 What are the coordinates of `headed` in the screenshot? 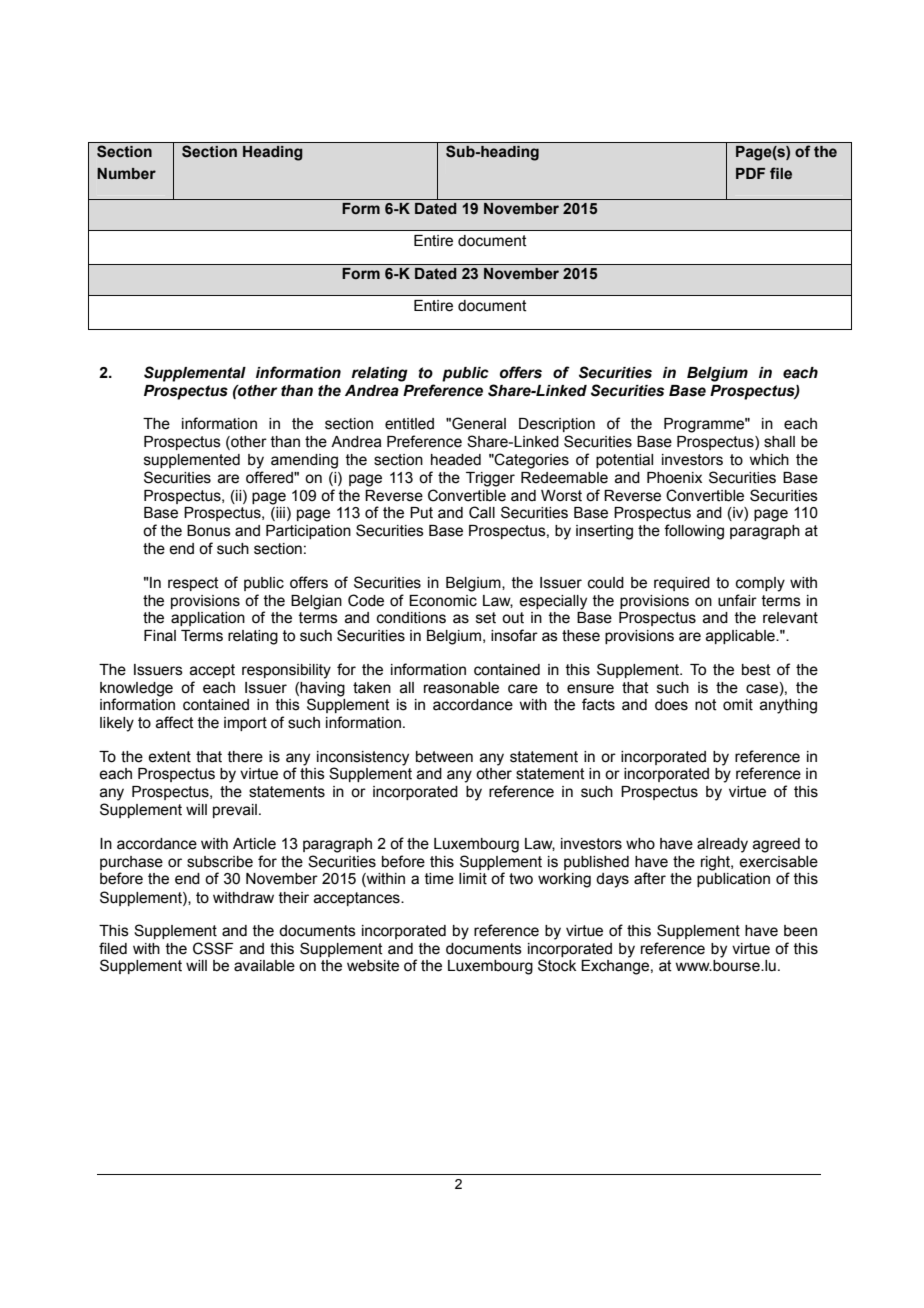 It's located at (456, 460).
